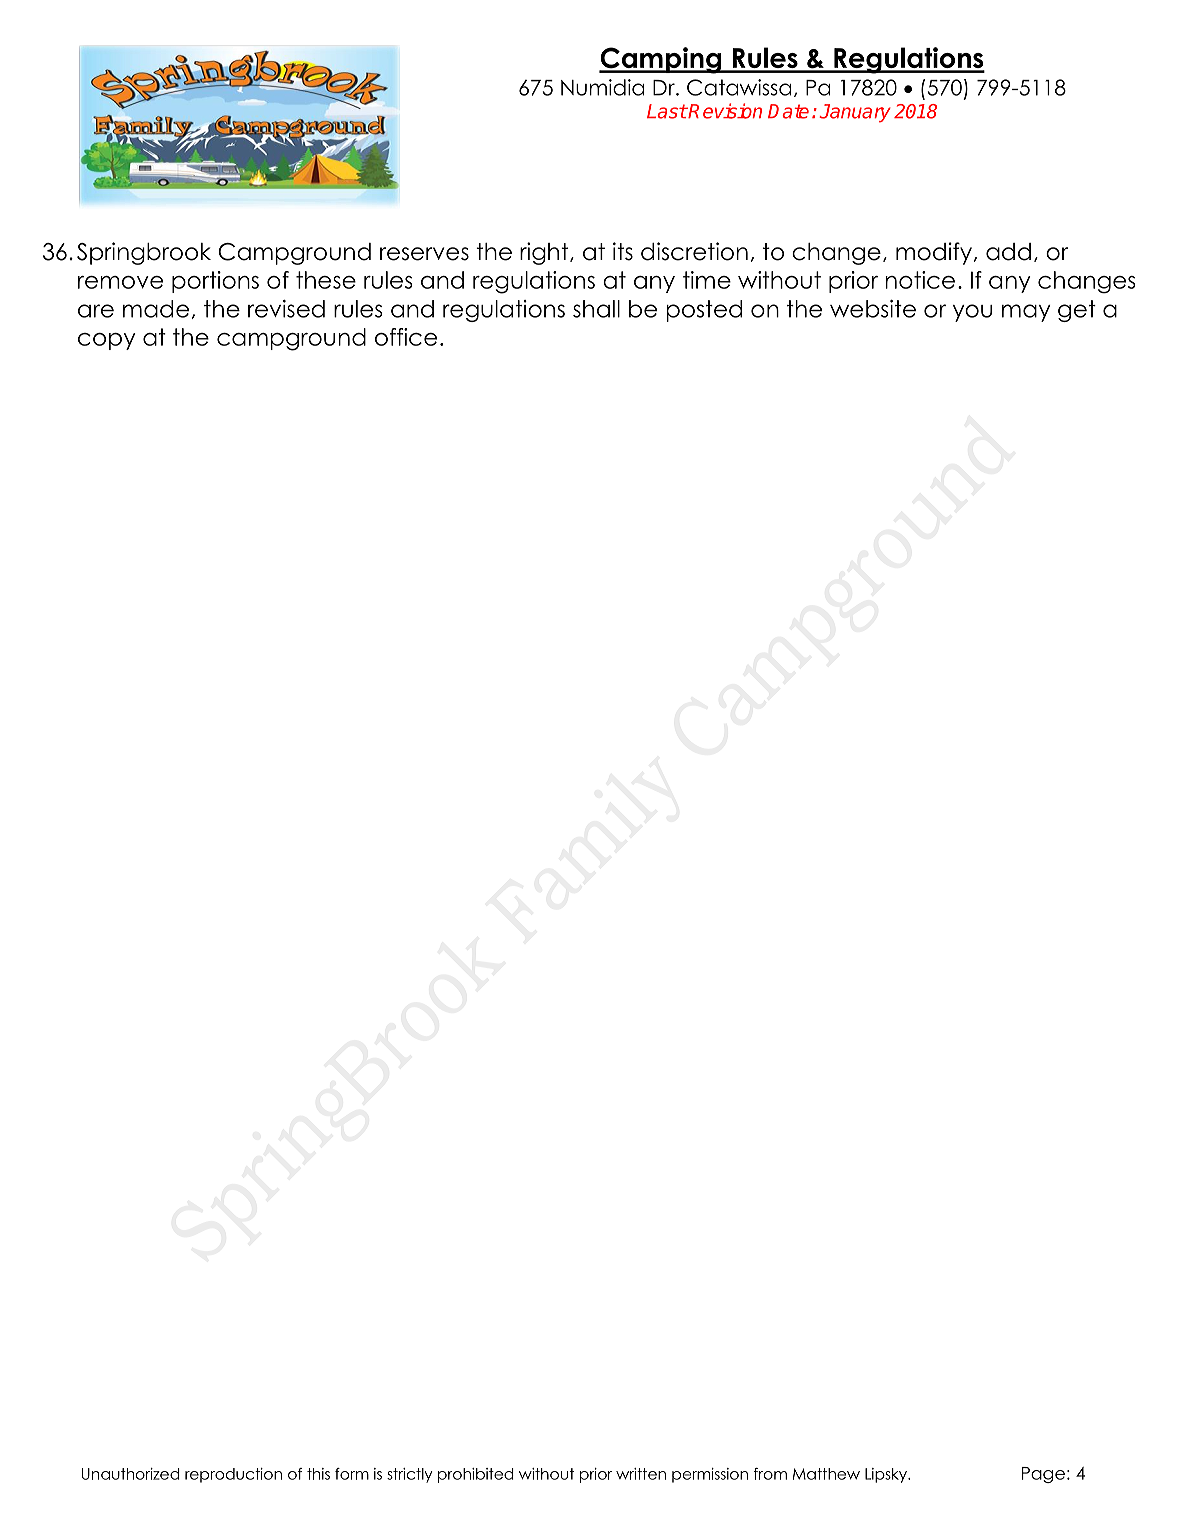  Describe the element at coordinates (233, 1475) in the page. I see `reproduction` at that location.
